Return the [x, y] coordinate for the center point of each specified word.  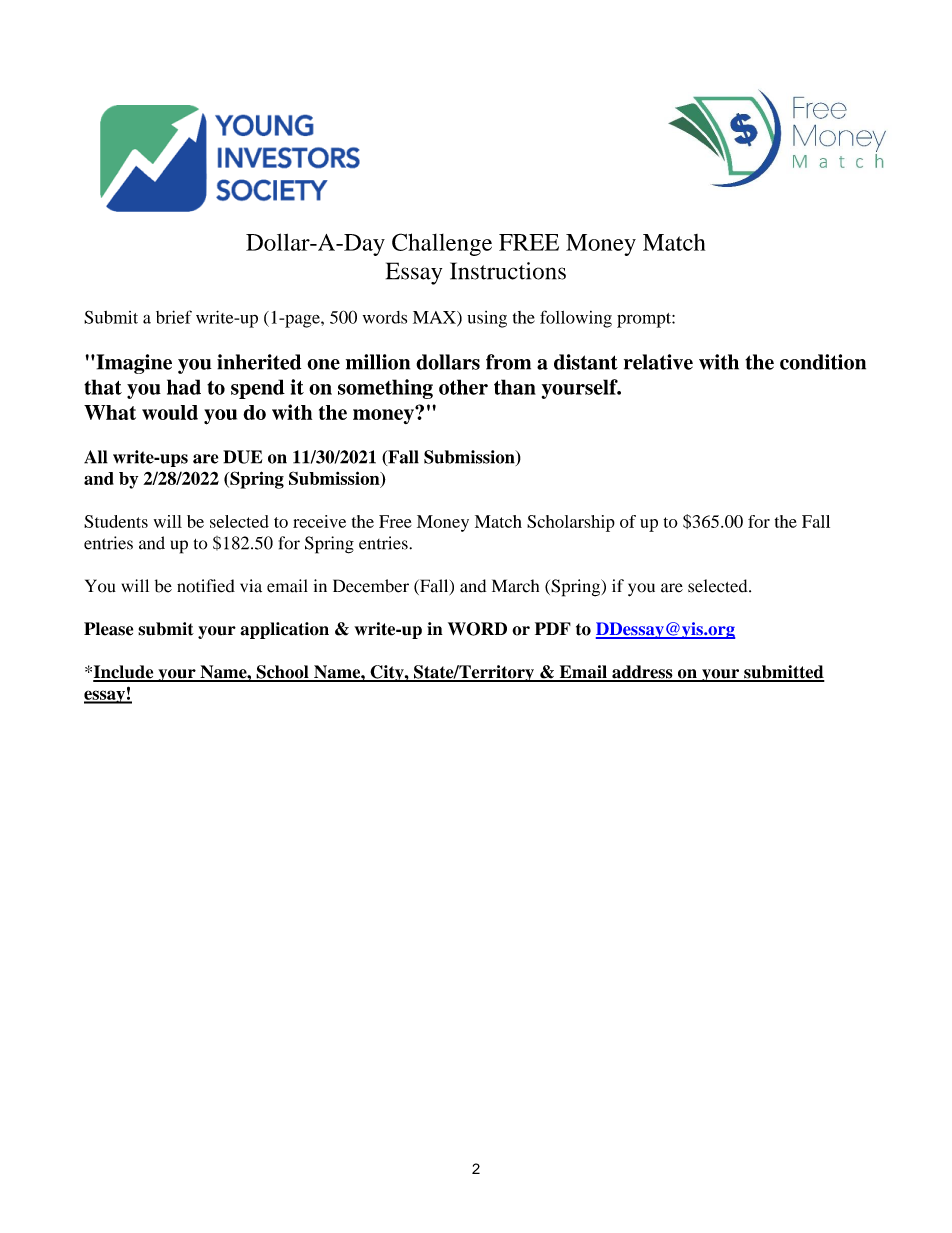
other [463, 387]
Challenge [442, 244]
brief [174, 317]
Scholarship [571, 523]
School [282, 673]
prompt [645, 320]
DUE [242, 457]
